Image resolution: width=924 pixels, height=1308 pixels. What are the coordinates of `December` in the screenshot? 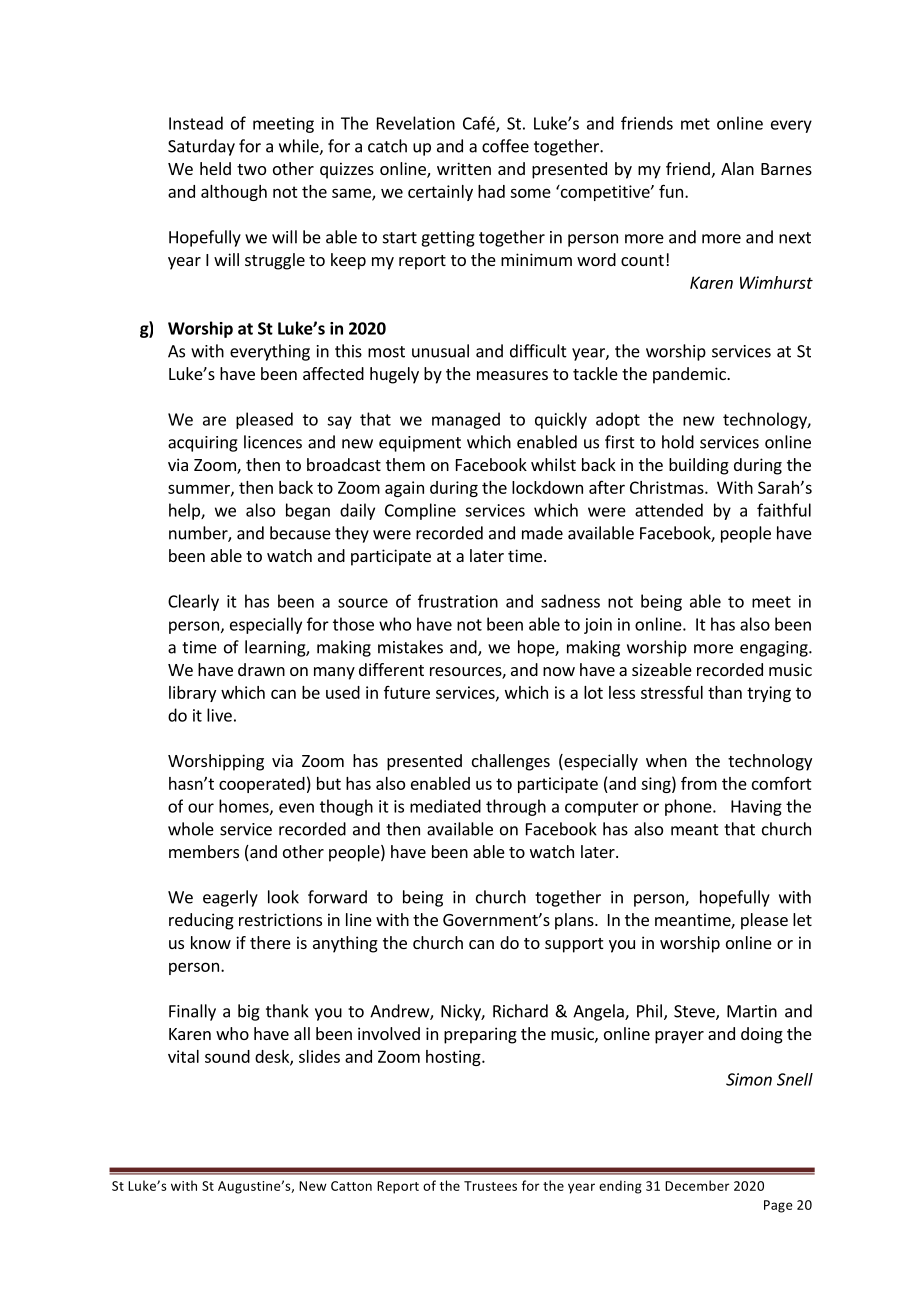 It's located at (697, 1185).
